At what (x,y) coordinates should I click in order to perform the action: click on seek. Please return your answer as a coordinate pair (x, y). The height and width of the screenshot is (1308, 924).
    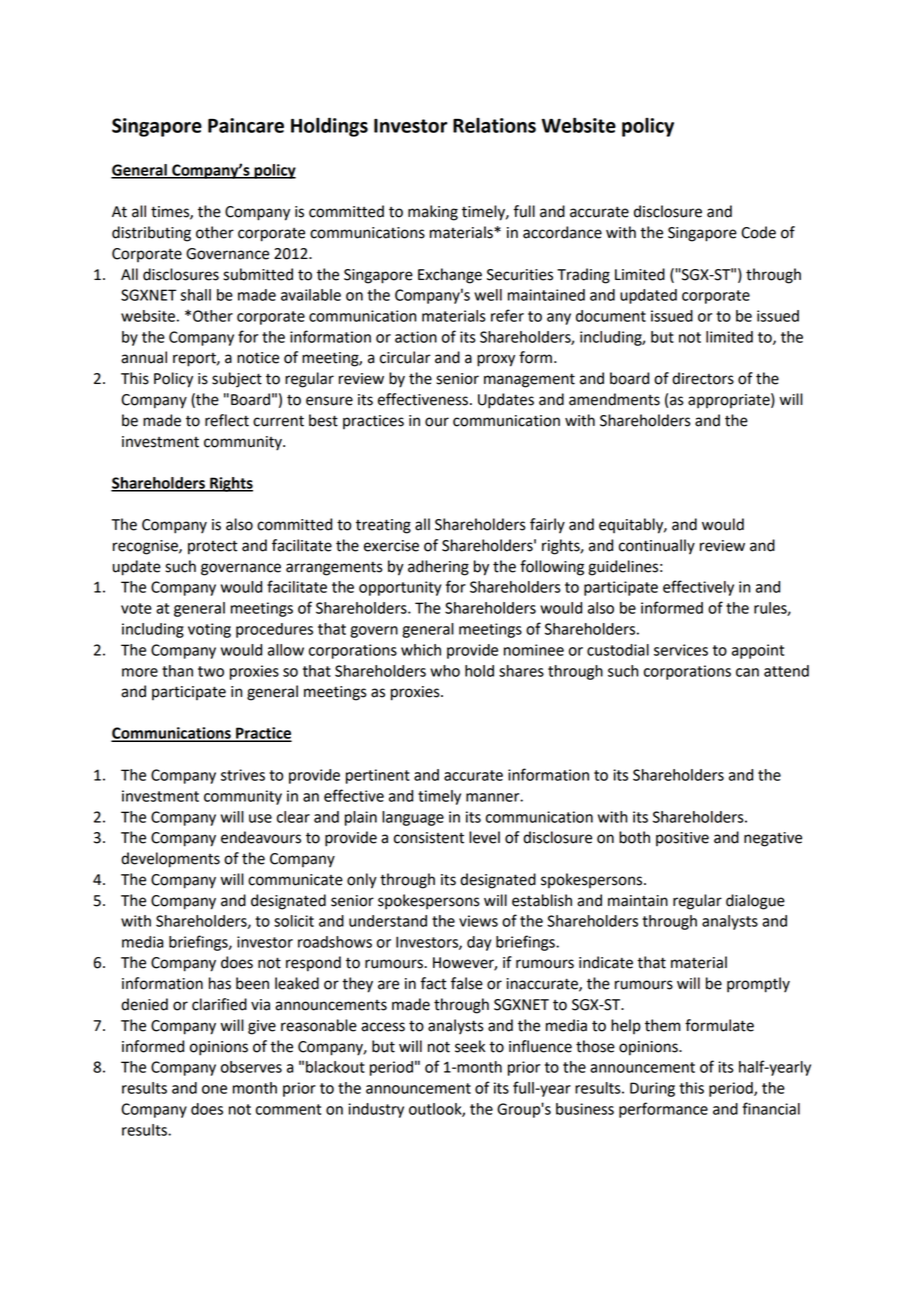
    Looking at the image, I should click on (470, 1046).
